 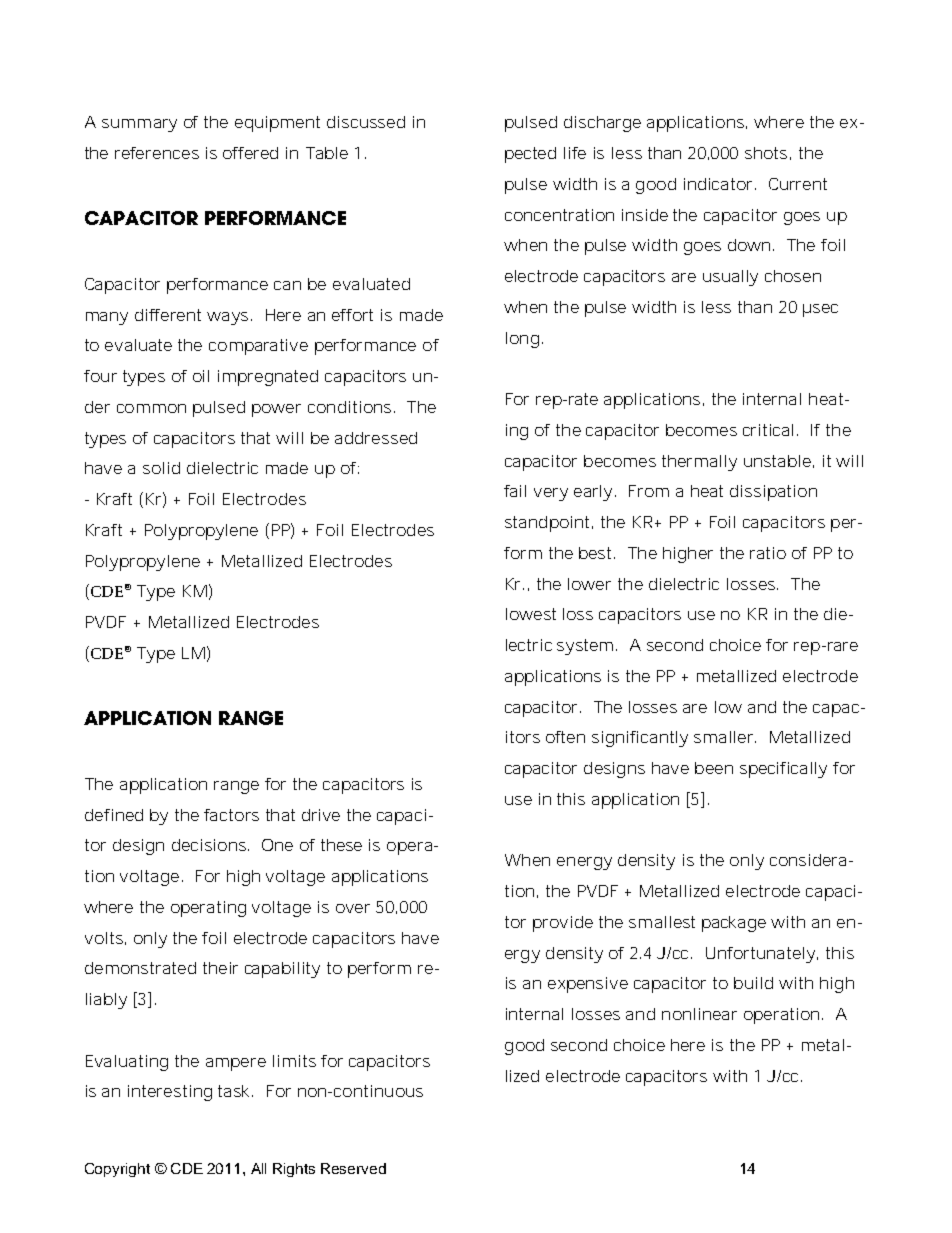 I want to click on references, so click(x=157, y=153).
